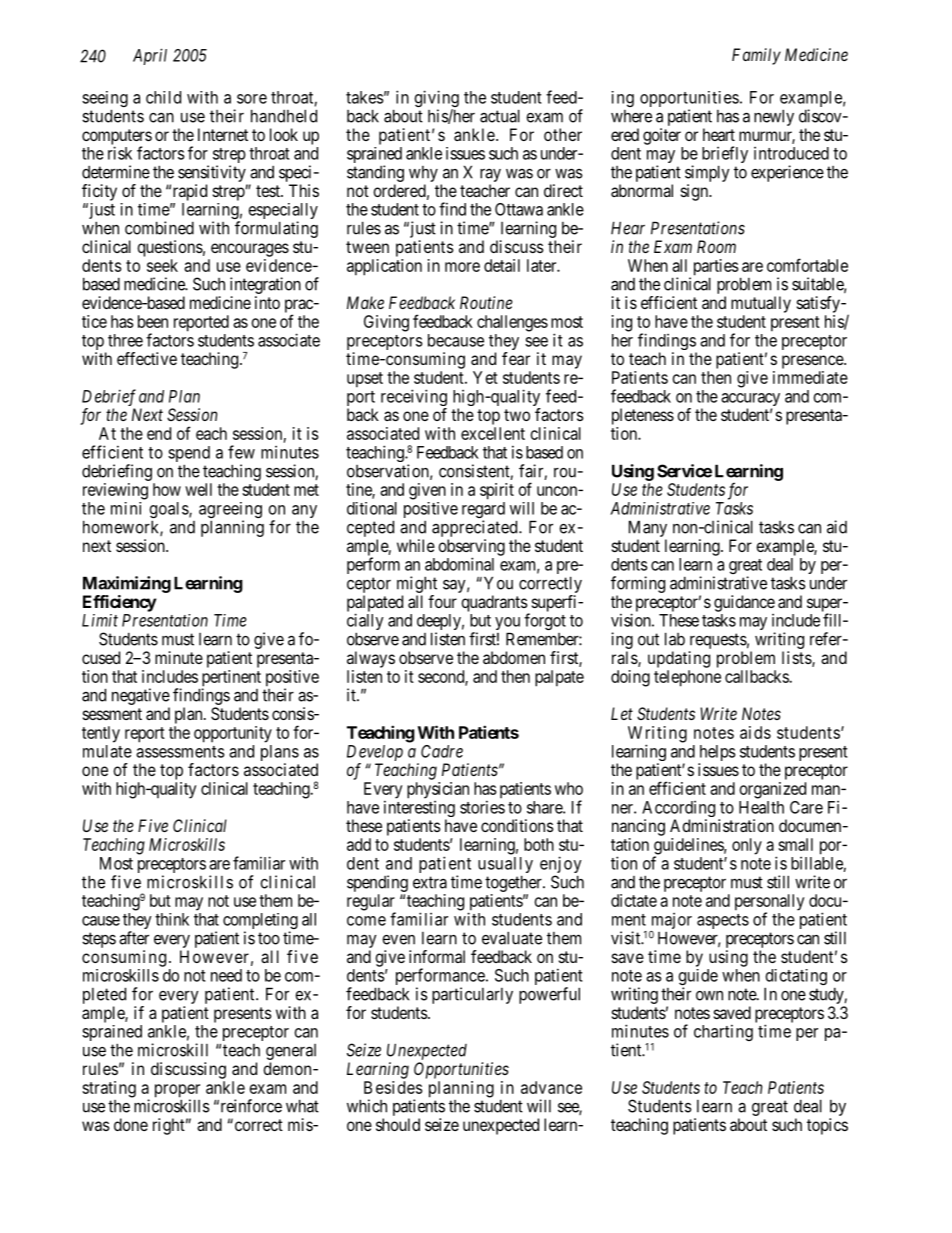 The width and height of the screenshot is (952, 1233). What do you see at coordinates (744, 603) in the screenshot?
I see `guidance` at bounding box center [744, 603].
